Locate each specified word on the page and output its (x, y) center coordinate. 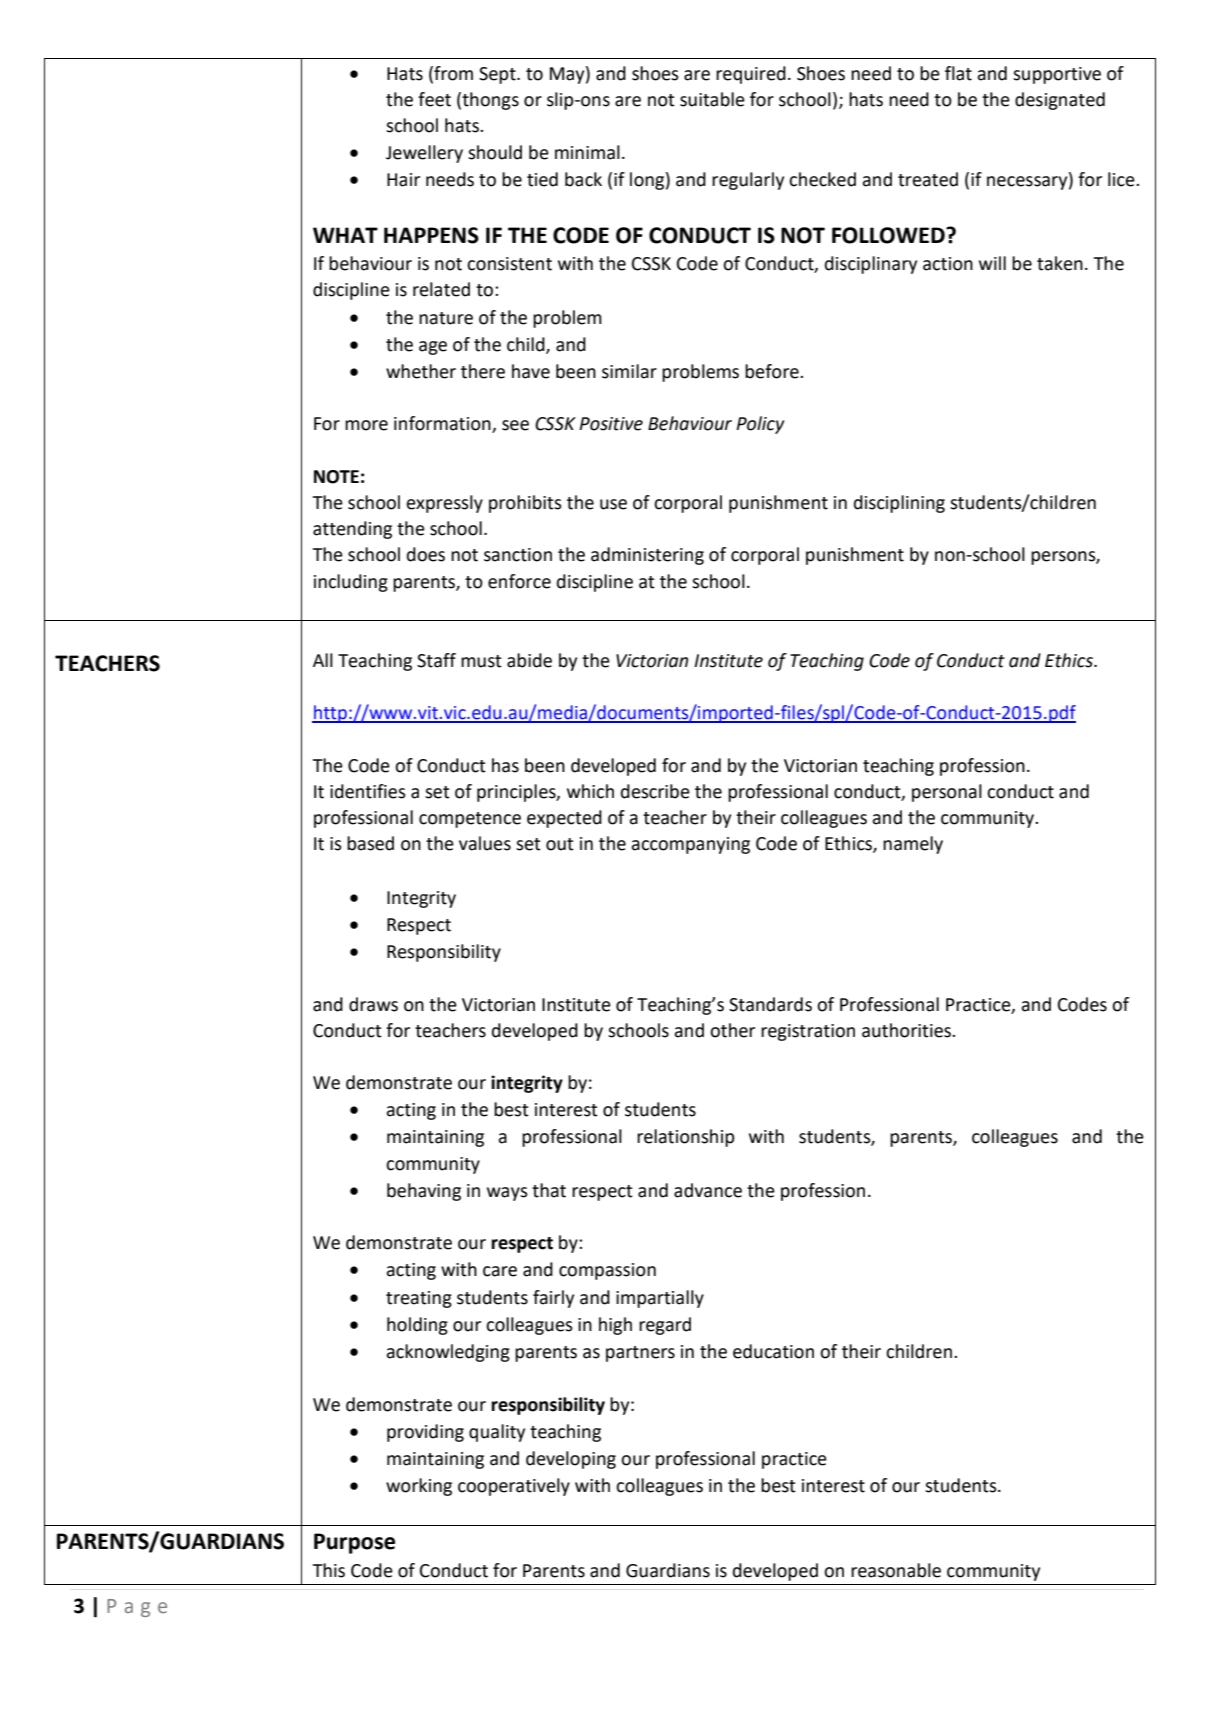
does (426, 554)
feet (434, 99)
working (419, 1487)
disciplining (899, 504)
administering (647, 556)
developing (571, 1460)
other (732, 1030)
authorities (907, 1030)
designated (1060, 101)
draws (373, 1004)
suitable (712, 99)
